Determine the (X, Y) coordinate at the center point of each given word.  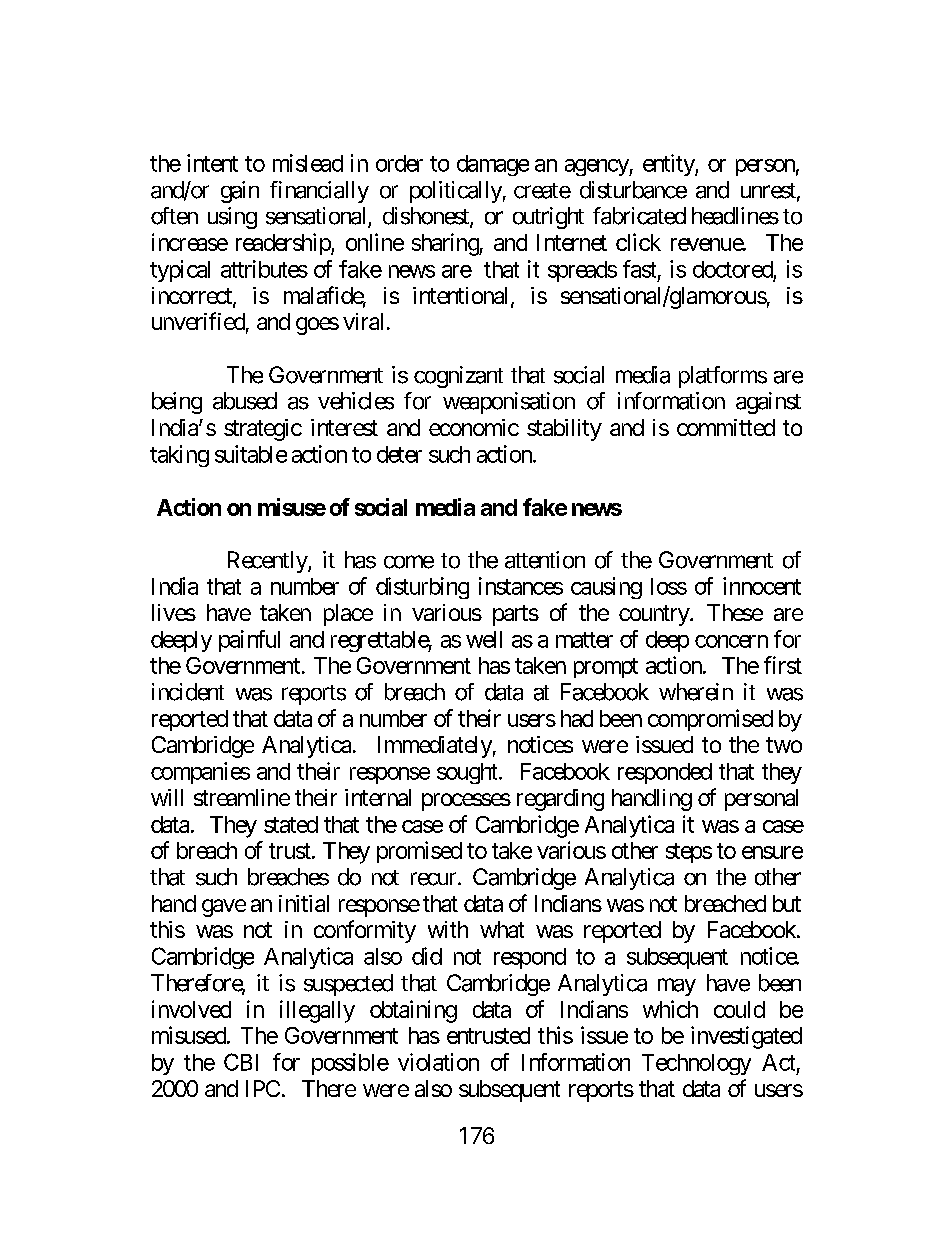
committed (726, 427)
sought (467, 773)
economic (474, 427)
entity (669, 165)
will (167, 797)
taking (179, 456)
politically (456, 192)
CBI (241, 1062)
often (174, 216)
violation (438, 1062)
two (784, 745)
